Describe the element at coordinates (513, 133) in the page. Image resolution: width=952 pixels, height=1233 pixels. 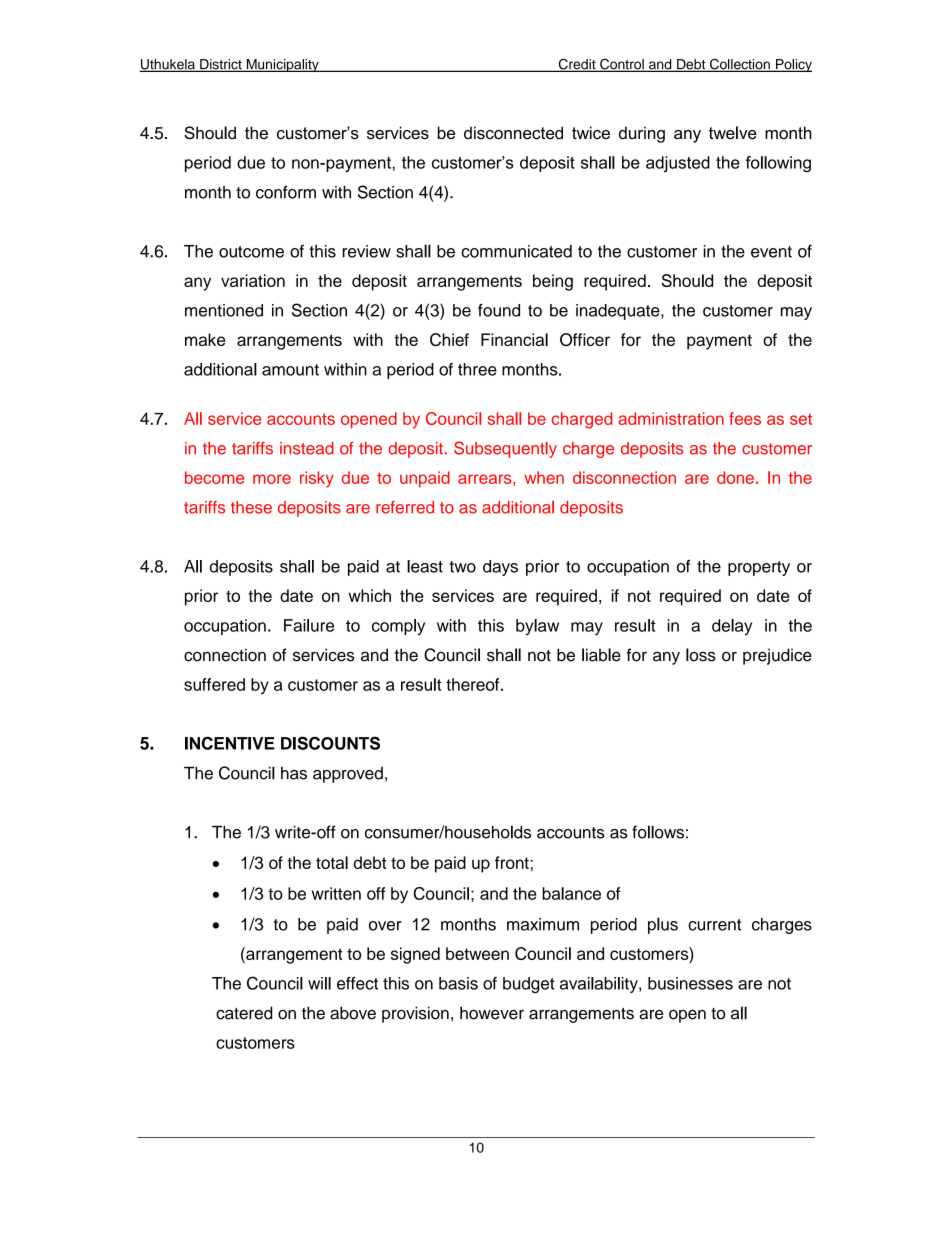
I see `disconnected` at that location.
